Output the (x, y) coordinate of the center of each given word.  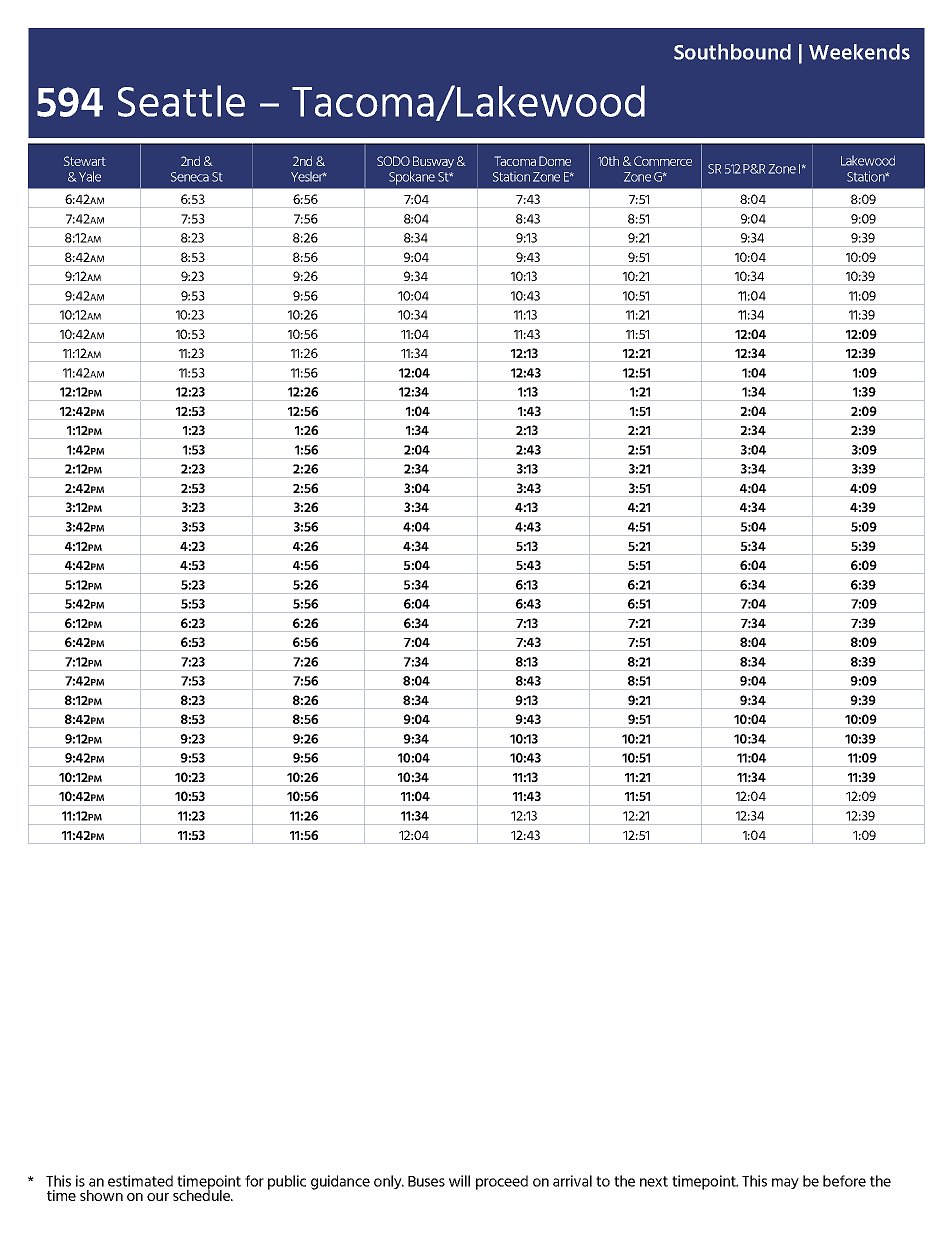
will (459, 1181)
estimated (140, 1181)
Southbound (732, 52)
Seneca (190, 177)
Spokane (412, 178)
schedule (202, 1194)
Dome (555, 161)
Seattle (181, 101)
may (785, 1183)
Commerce (663, 161)
